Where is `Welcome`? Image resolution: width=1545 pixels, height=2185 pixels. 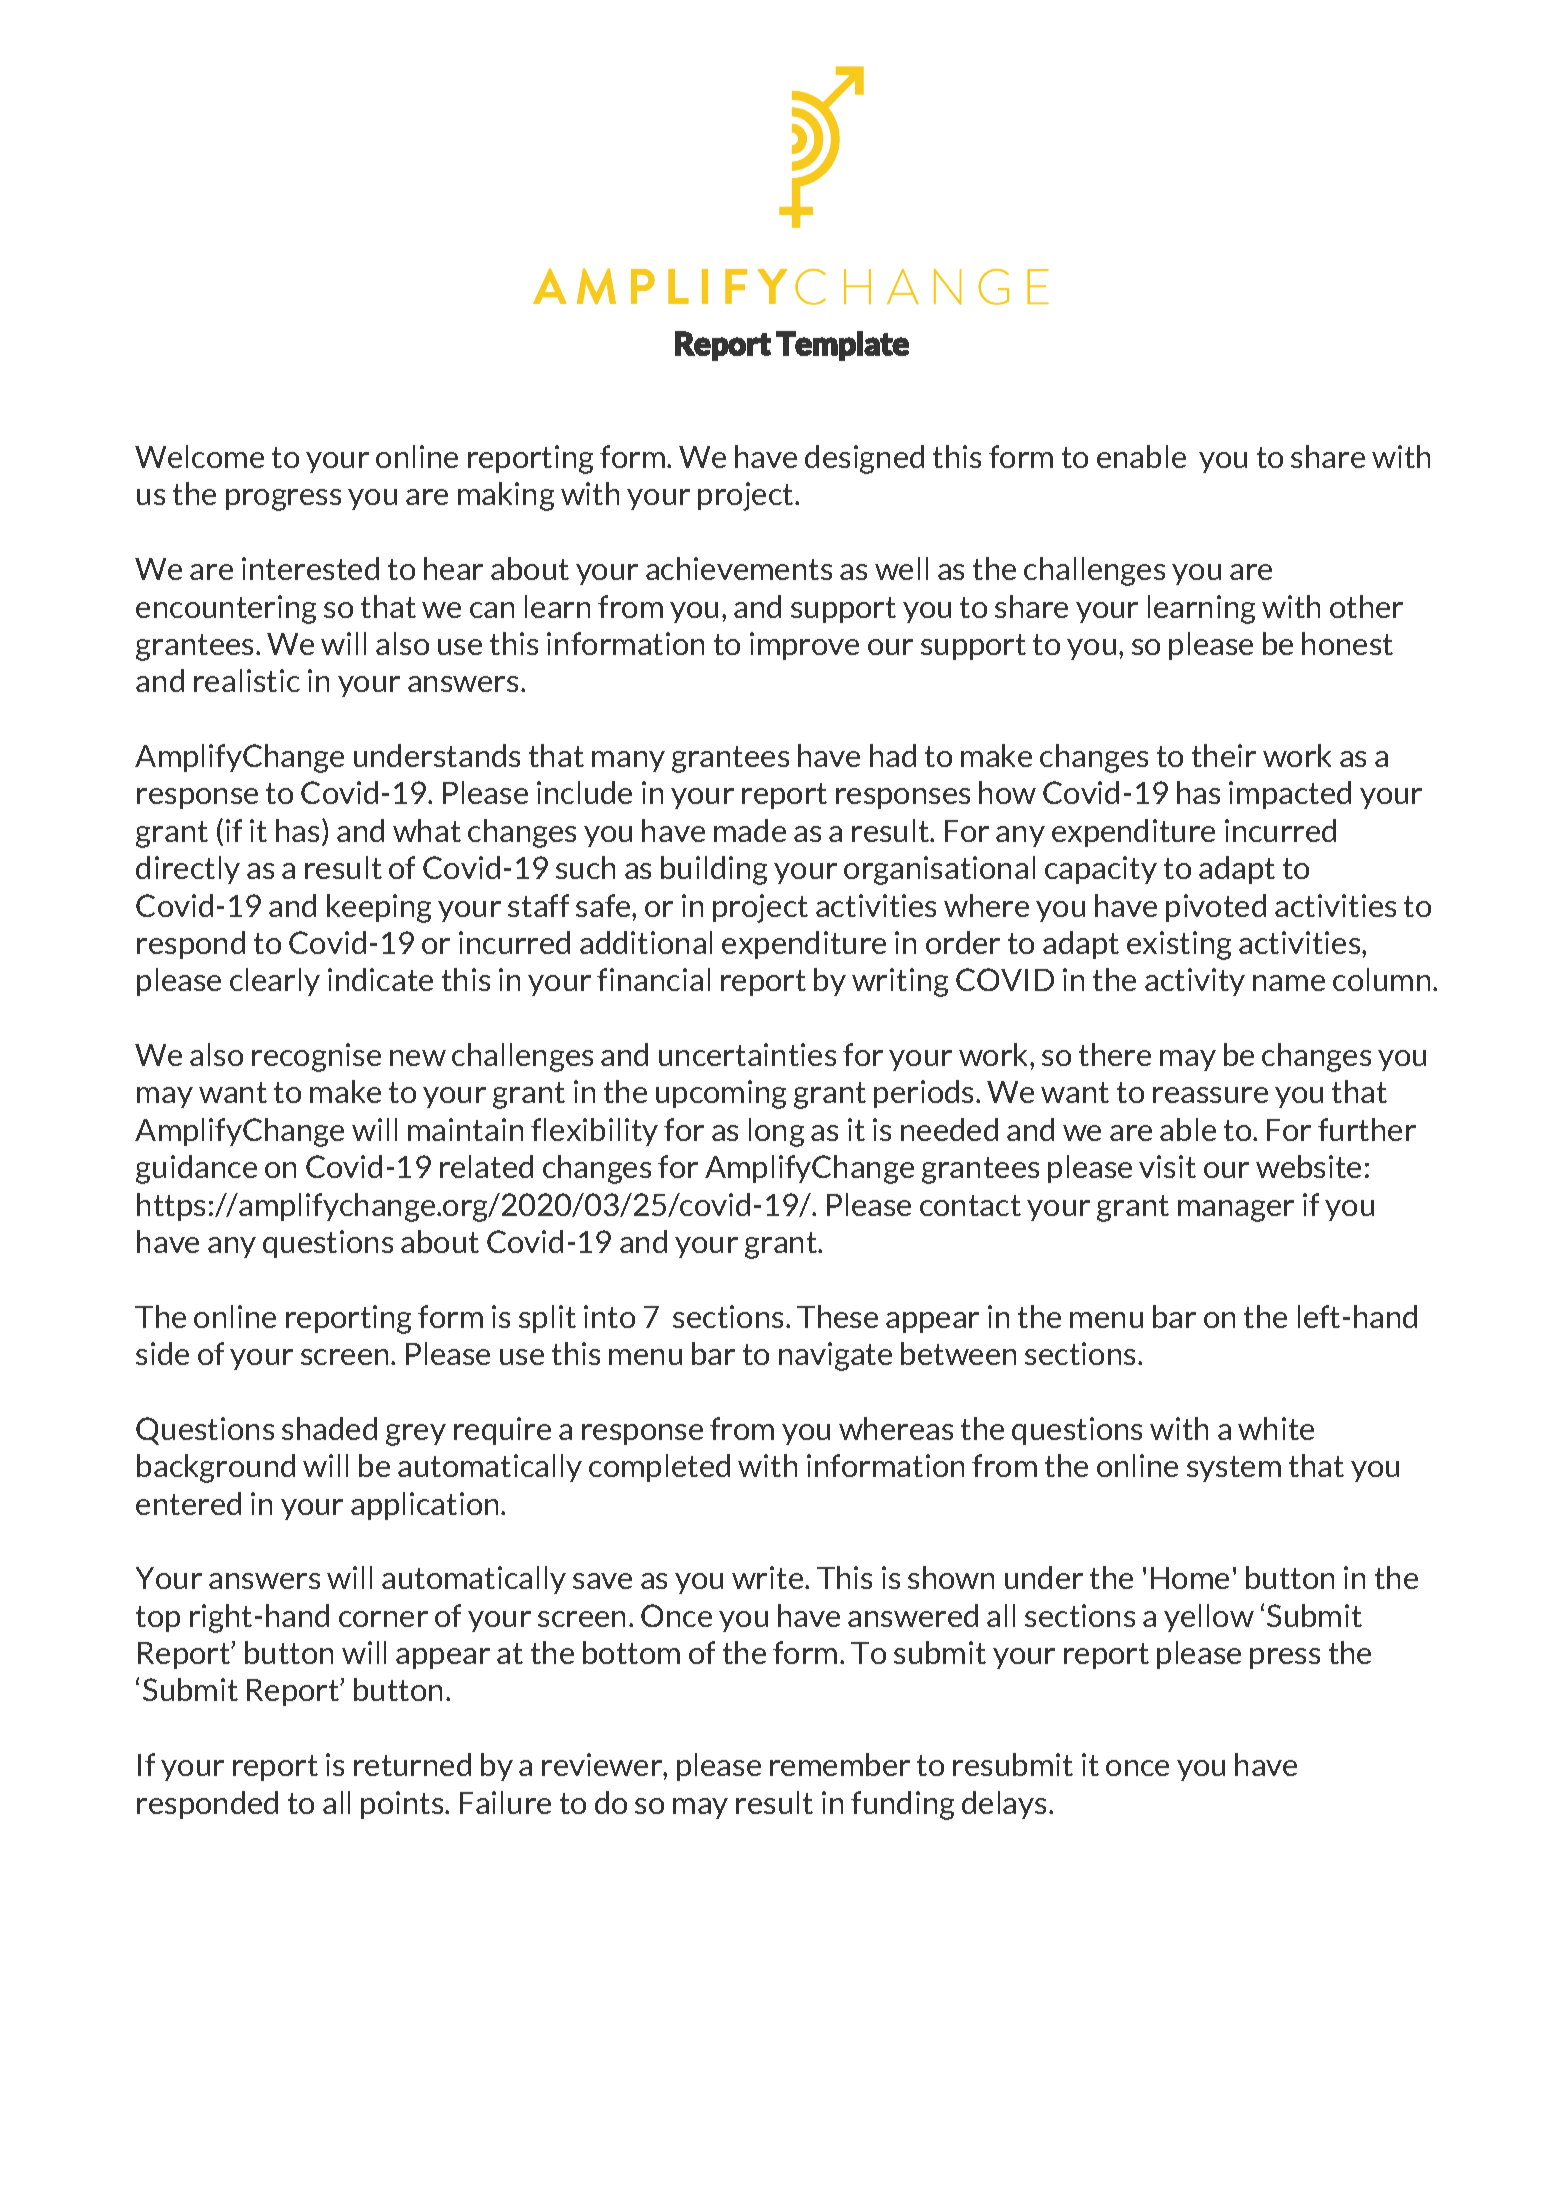 Welcome is located at coordinates (199, 456).
